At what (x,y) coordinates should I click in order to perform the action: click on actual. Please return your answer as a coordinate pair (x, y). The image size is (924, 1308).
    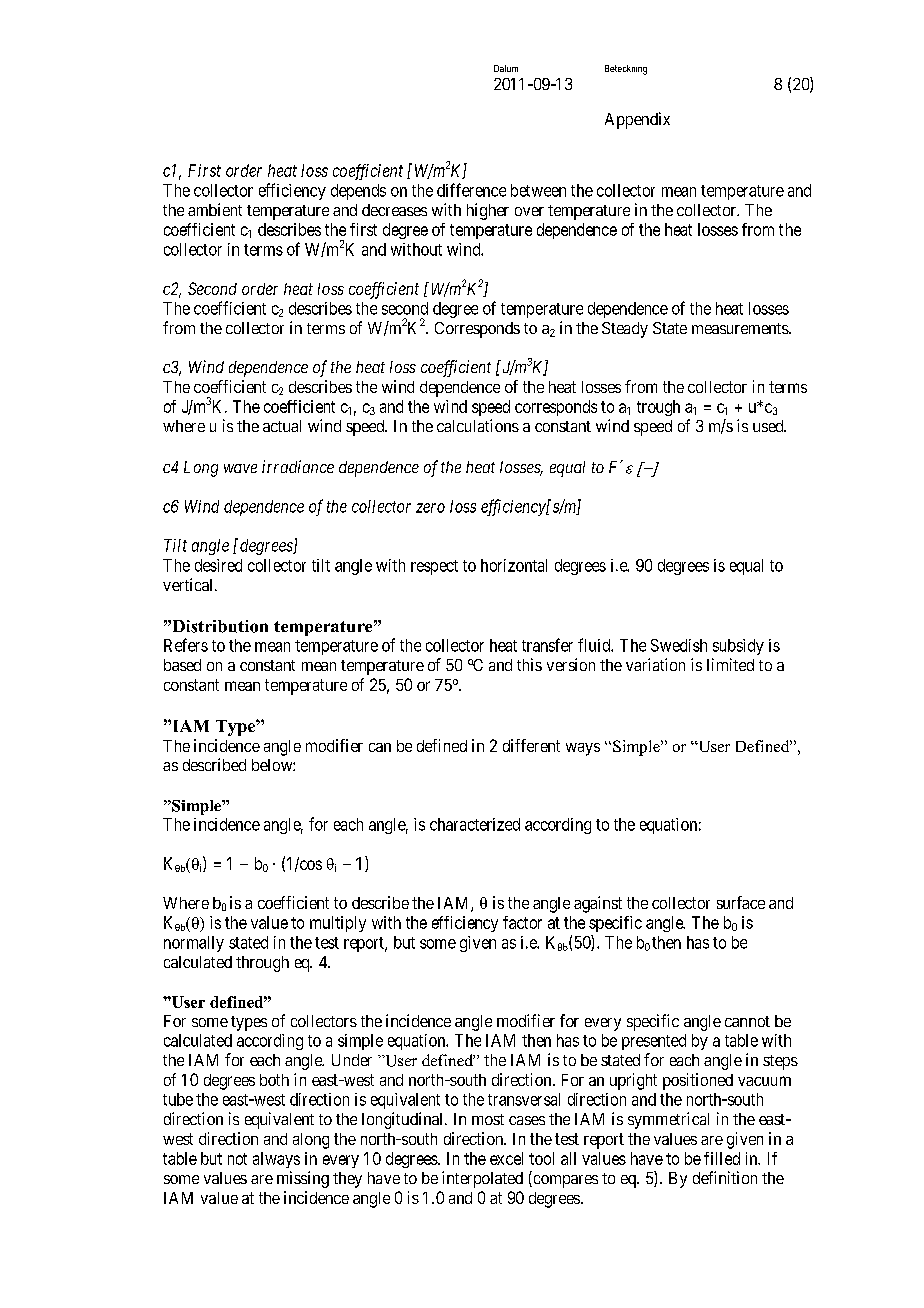
    Looking at the image, I should click on (282, 426).
